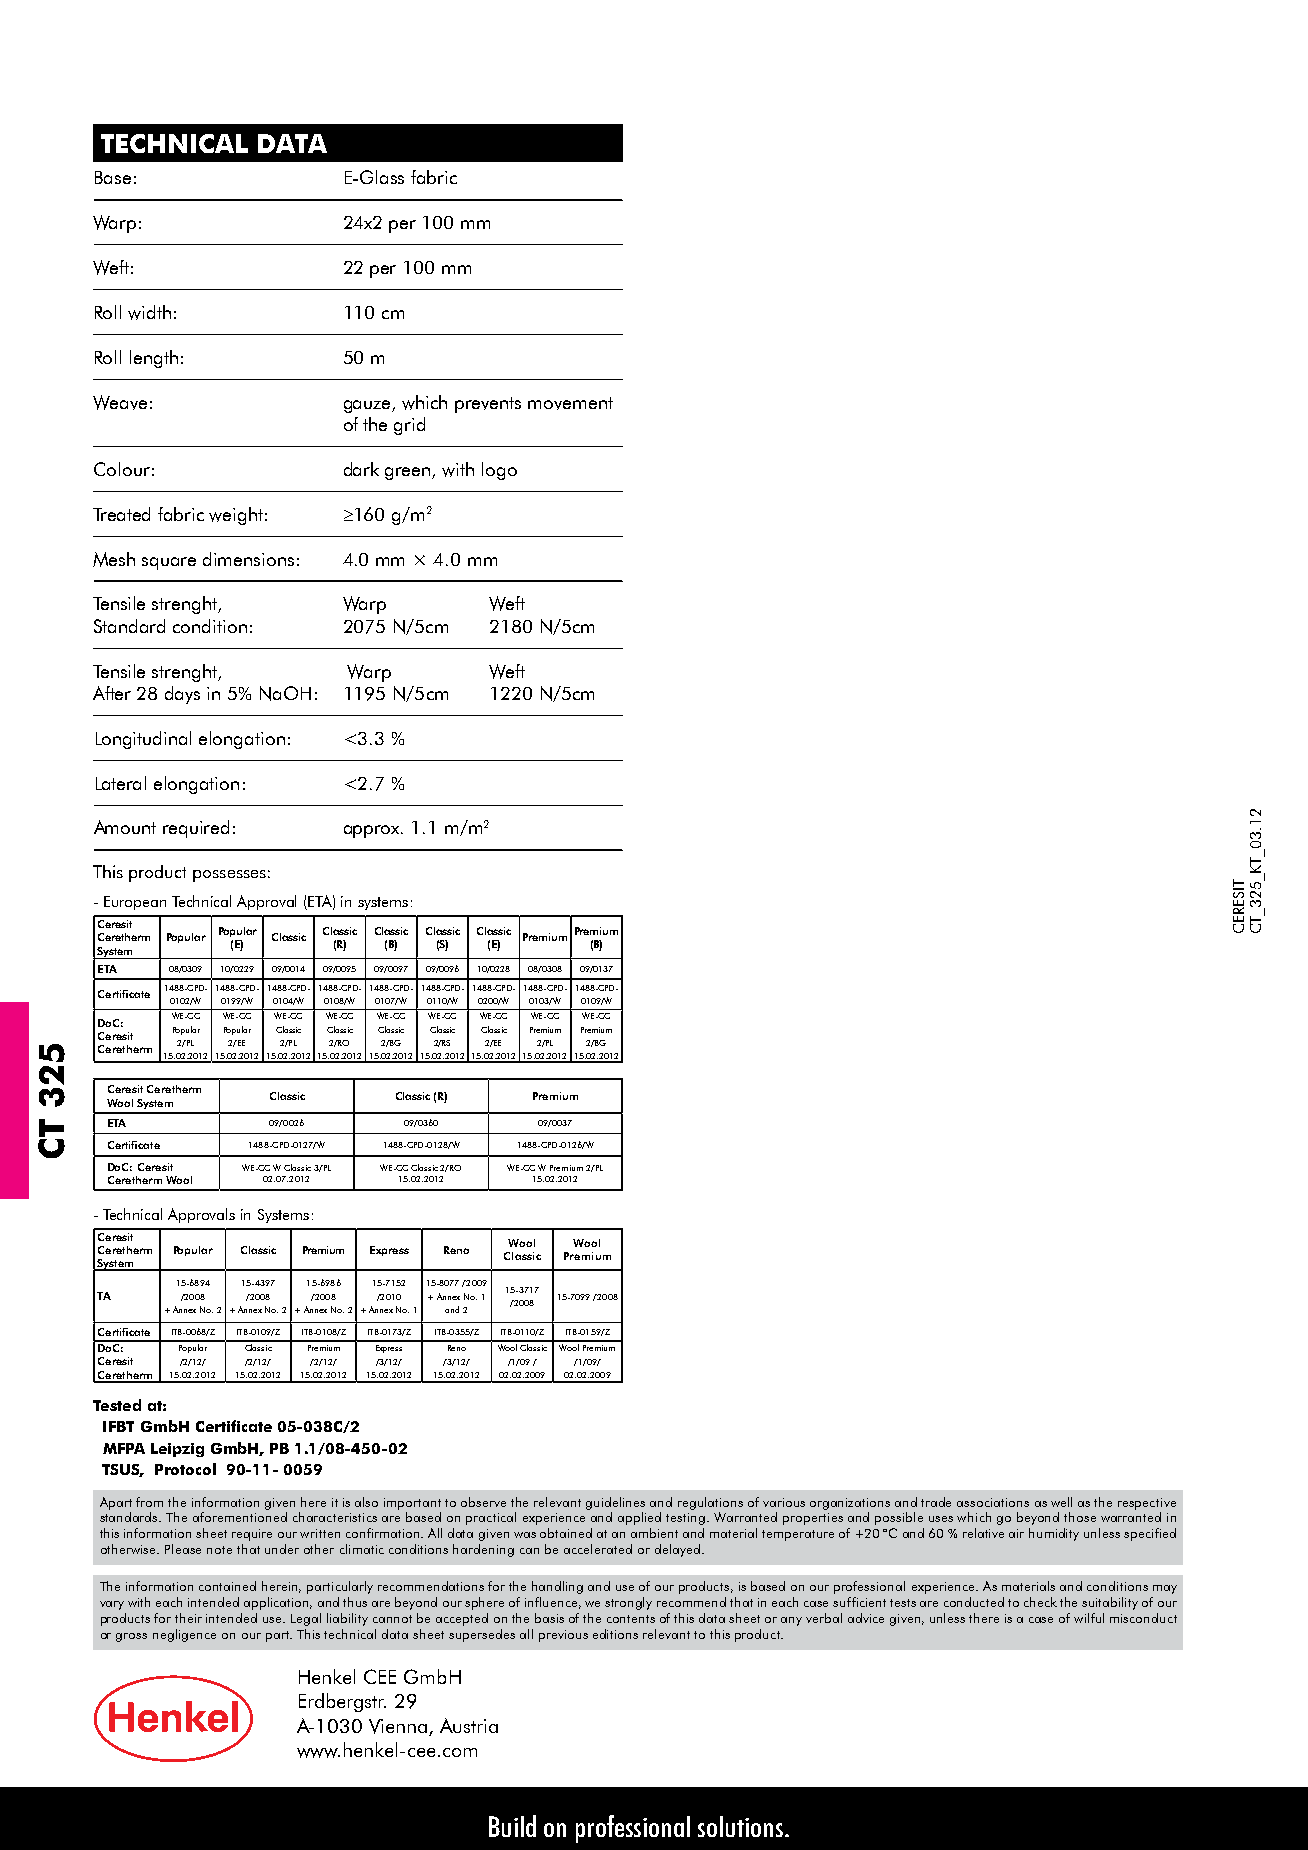 The image size is (1308, 1850). I want to click on guidelines, so click(615, 1503).
